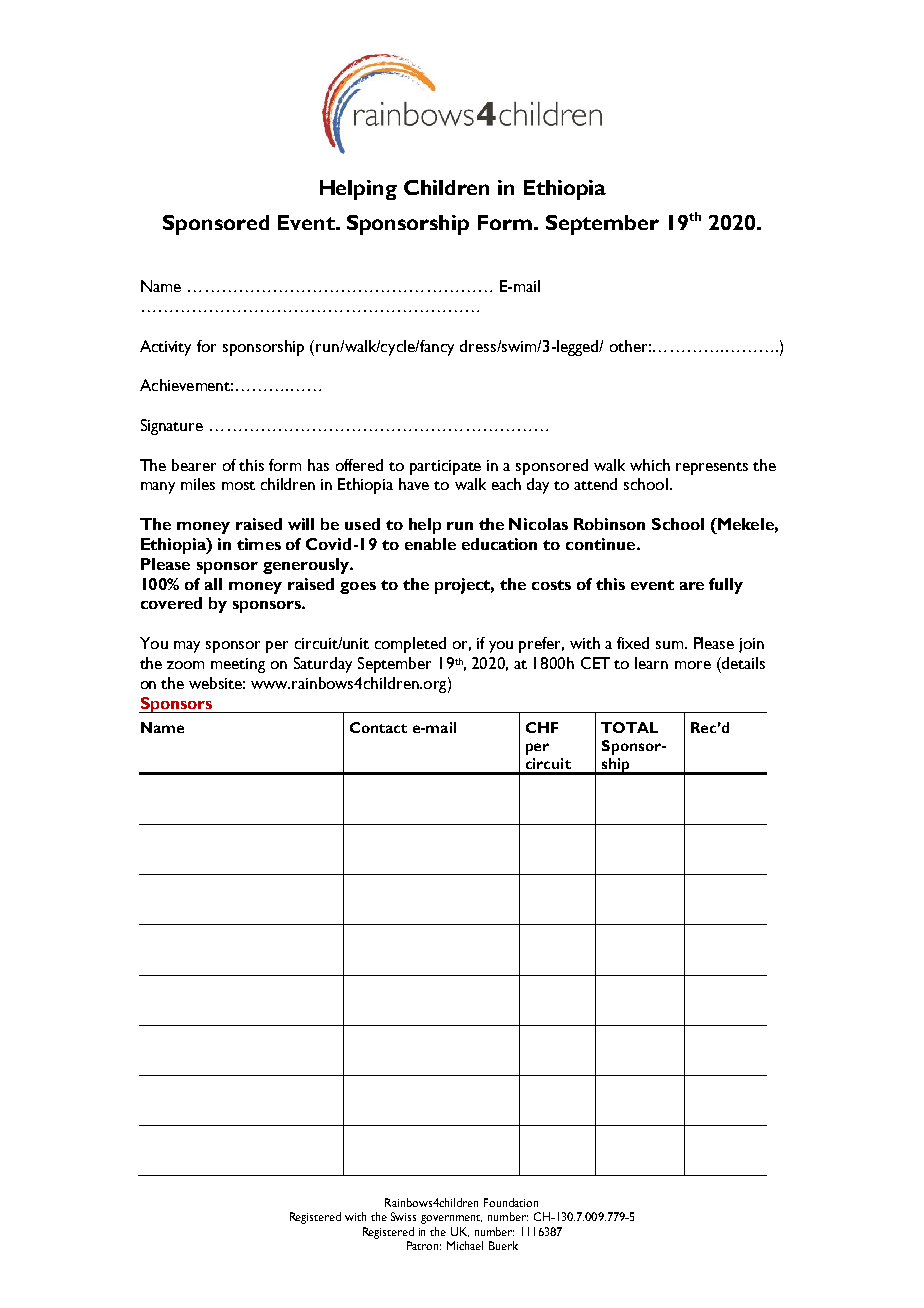  Describe the element at coordinates (238, 665) in the screenshot. I see `meeting` at that location.
